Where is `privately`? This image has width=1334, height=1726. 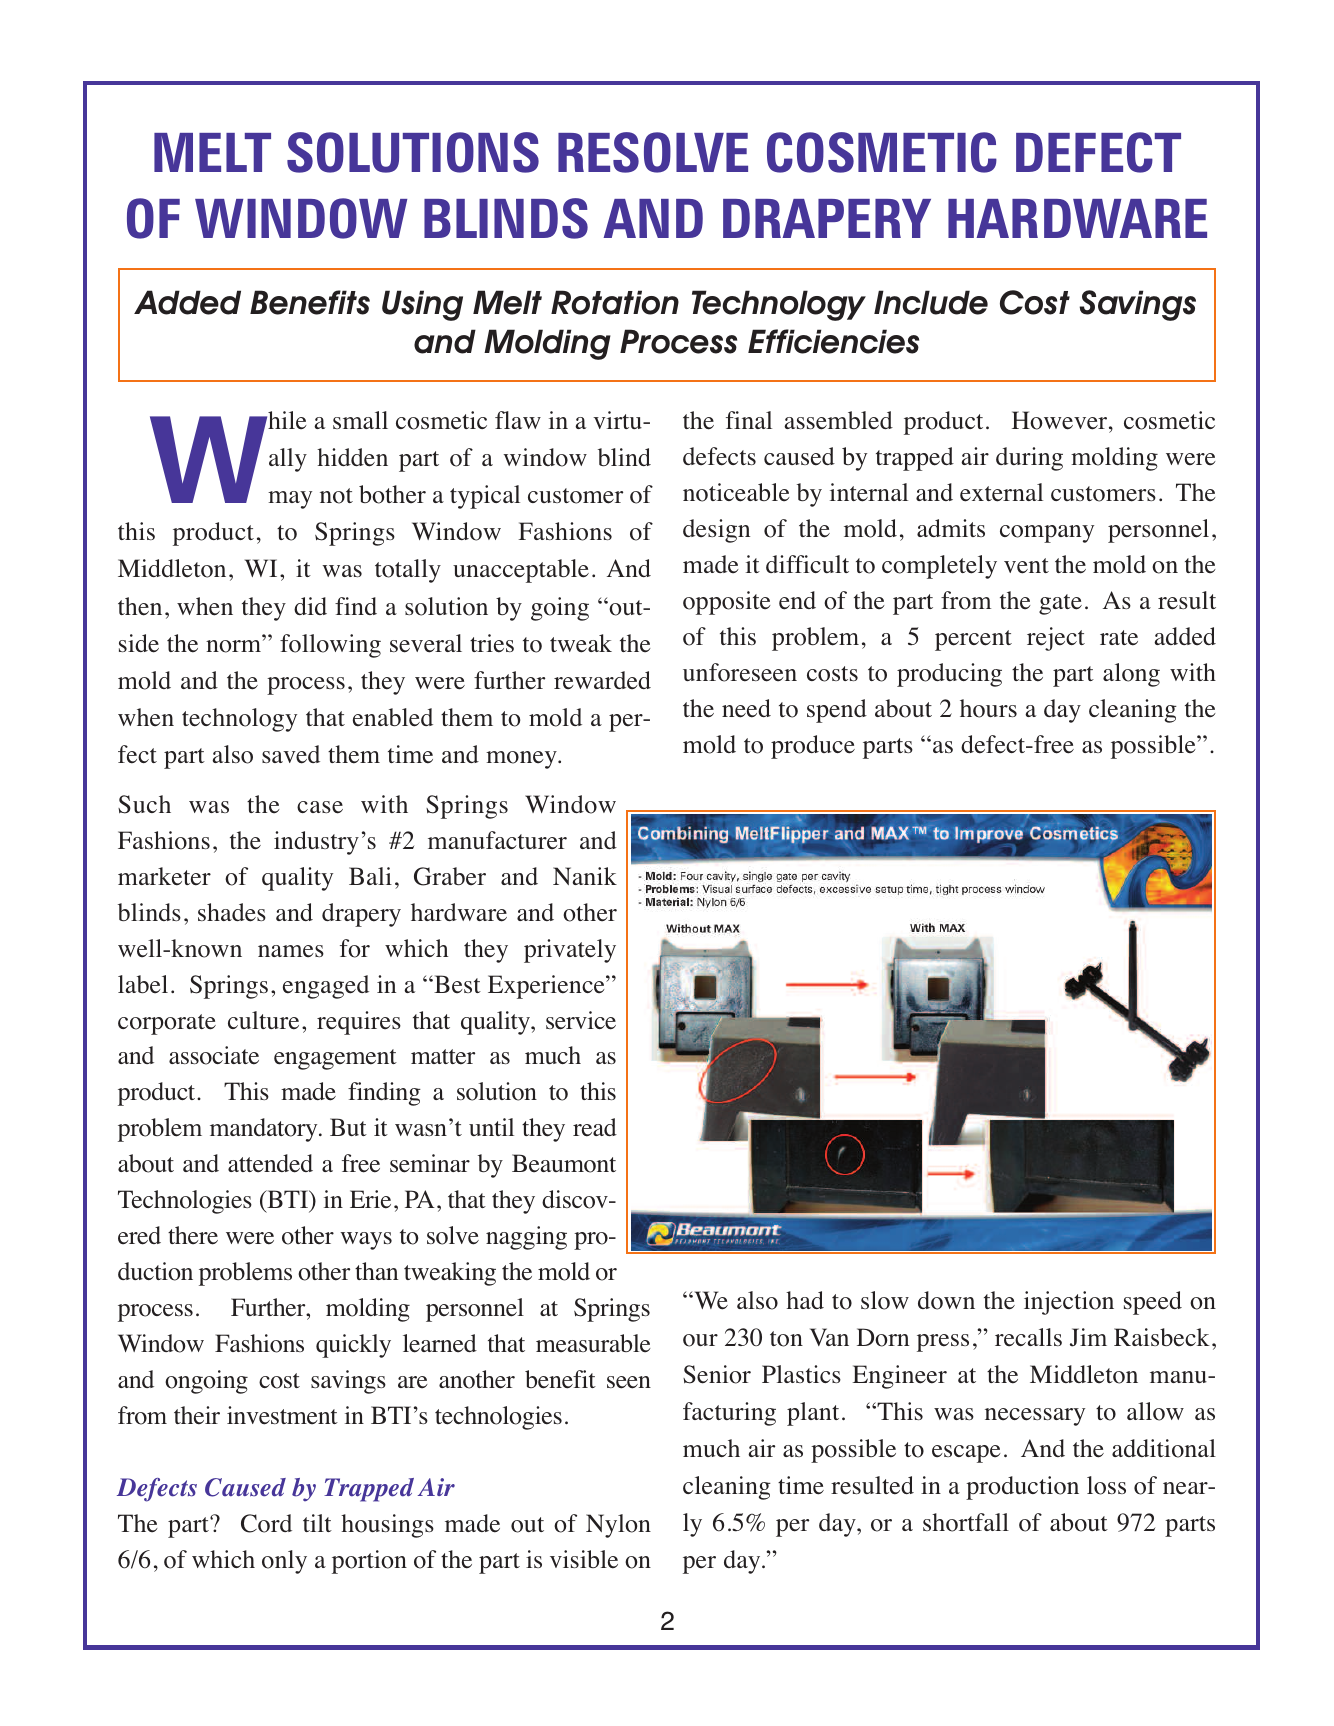
privately is located at coordinates (570, 951).
